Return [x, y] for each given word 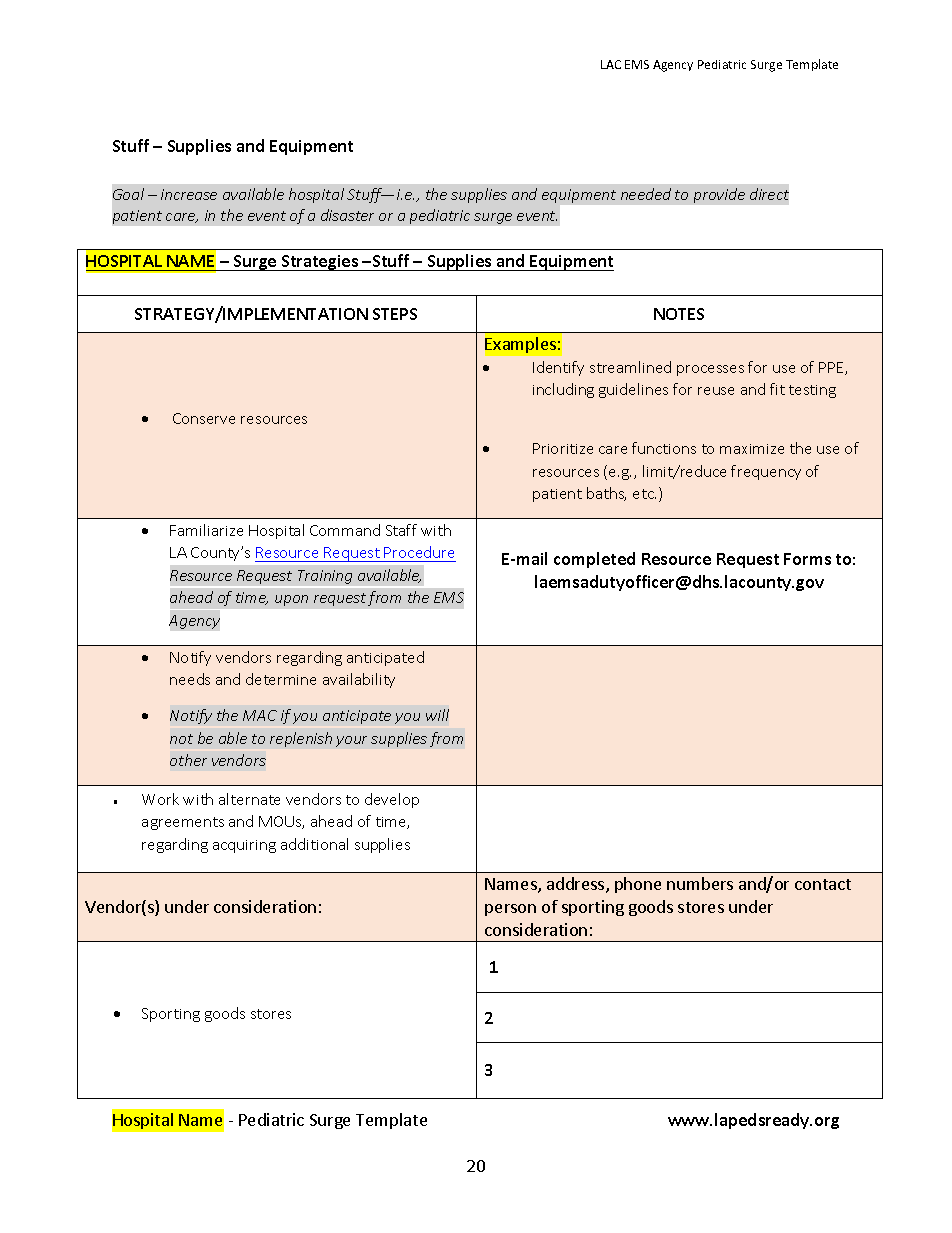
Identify [558, 368]
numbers [700, 883]
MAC [260, 715]
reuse [716, 391]
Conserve [204, 418]
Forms [807, 559]
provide [719, 195]
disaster [347, 215]
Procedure [419, 552]
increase [189, 194]
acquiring [244, 846]
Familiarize [206, 530]
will [437, 715]
